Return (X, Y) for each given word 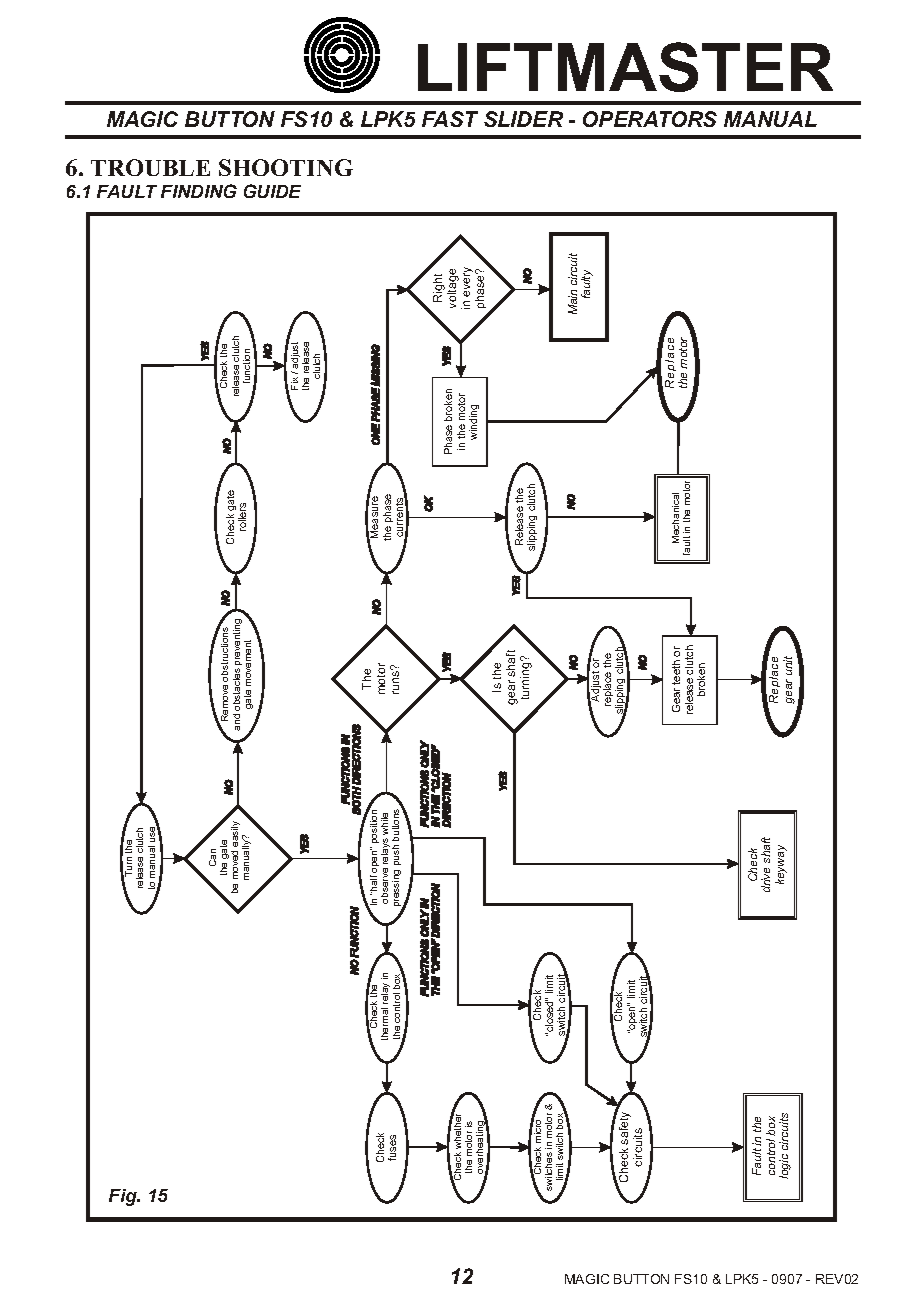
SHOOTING (286, 167)
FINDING (199, 191)
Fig (124, 1197)
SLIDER (523, 119)
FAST (450, 119)
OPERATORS (650, 119)
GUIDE (272, 191)
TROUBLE (150, 167)
